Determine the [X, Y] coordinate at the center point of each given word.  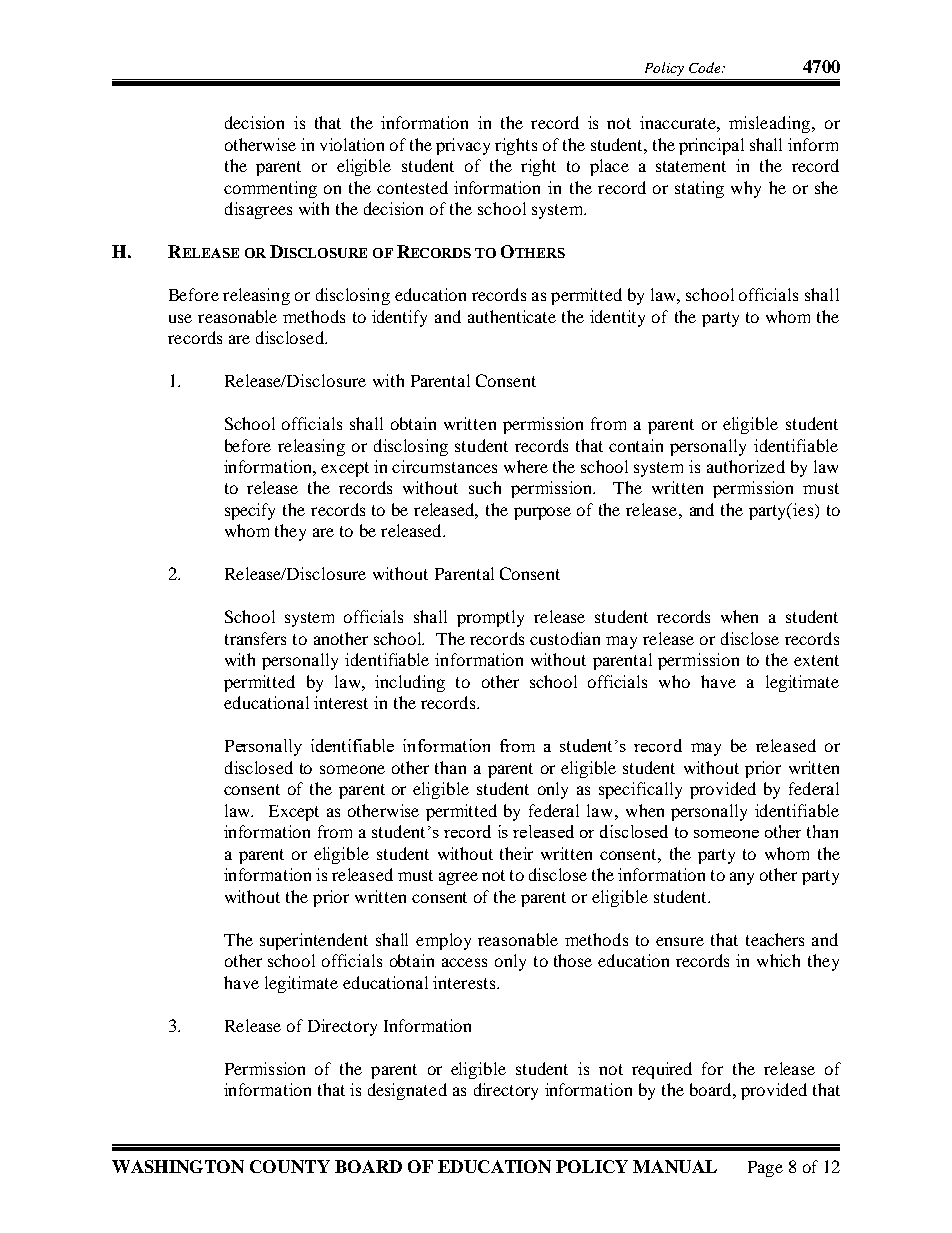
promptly [490, 618]
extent [816, 660]
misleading [769, 124]
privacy [463, 146]
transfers [255, 638]
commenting [270, 189]
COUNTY [290, 1166]
